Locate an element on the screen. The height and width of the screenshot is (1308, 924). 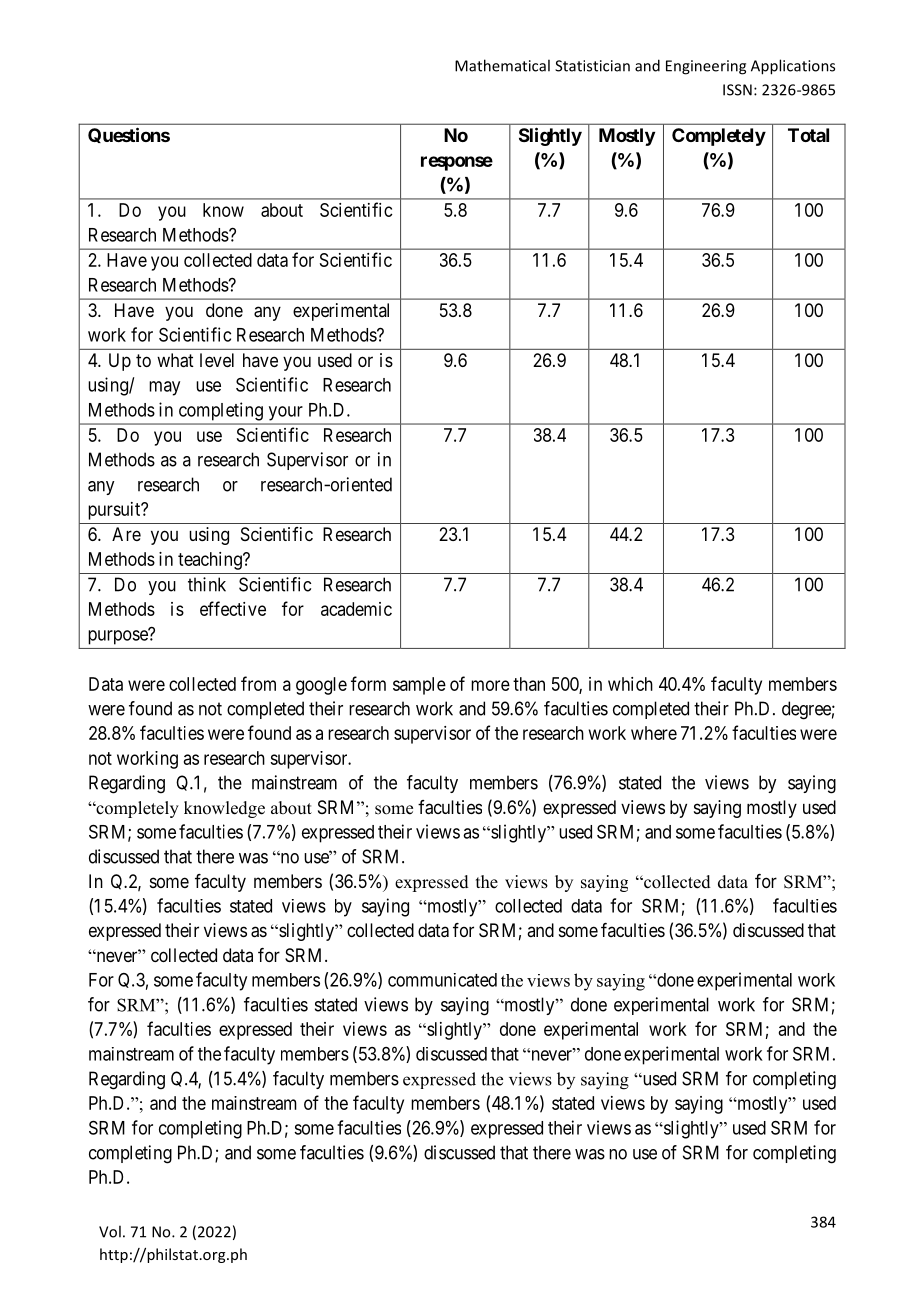
from is located at coordinates (258, 683).
